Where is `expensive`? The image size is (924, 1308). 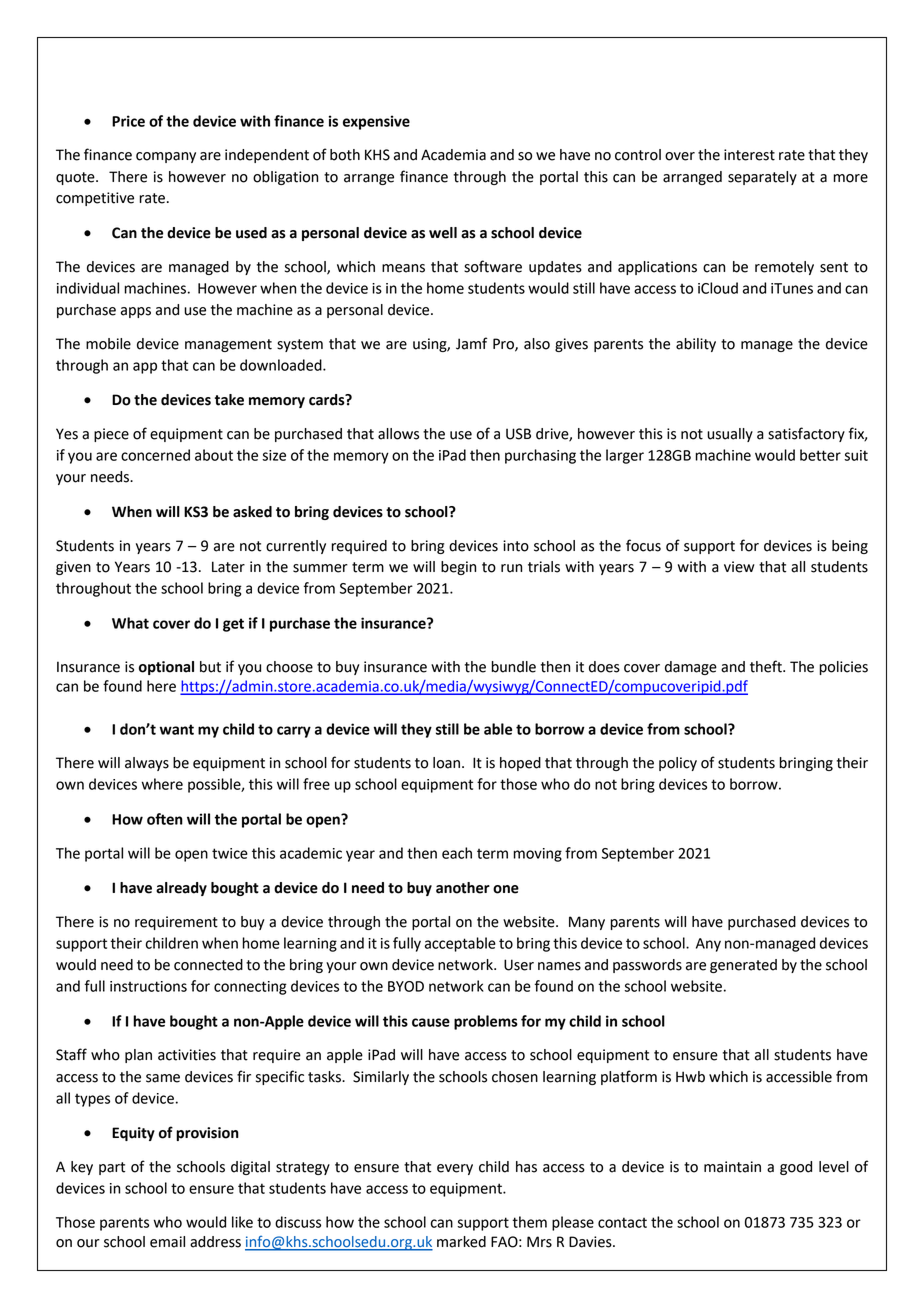 expensive is located at coordinates (376, 122).
